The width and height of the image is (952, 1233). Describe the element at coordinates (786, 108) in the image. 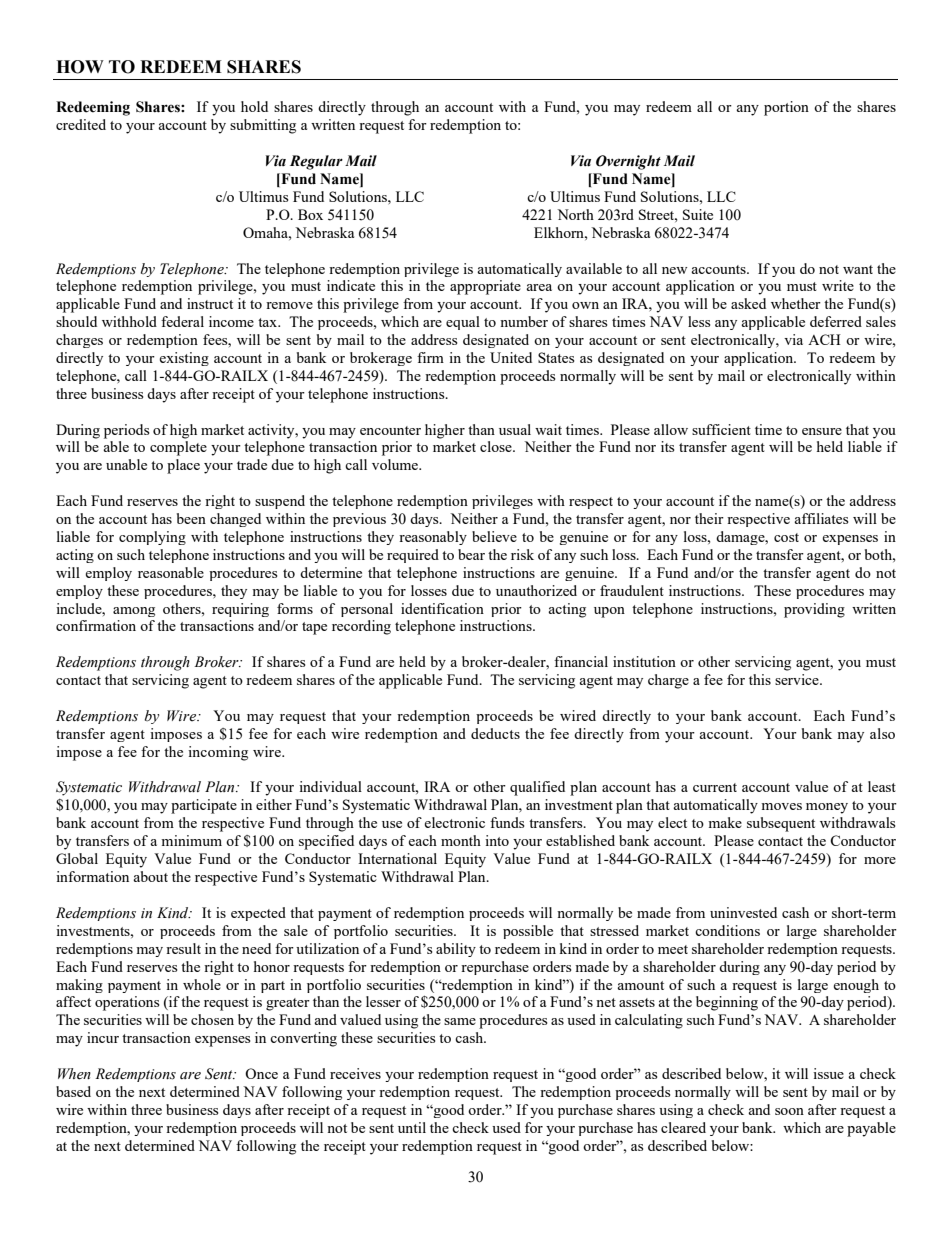

I see `portion` at that location.
